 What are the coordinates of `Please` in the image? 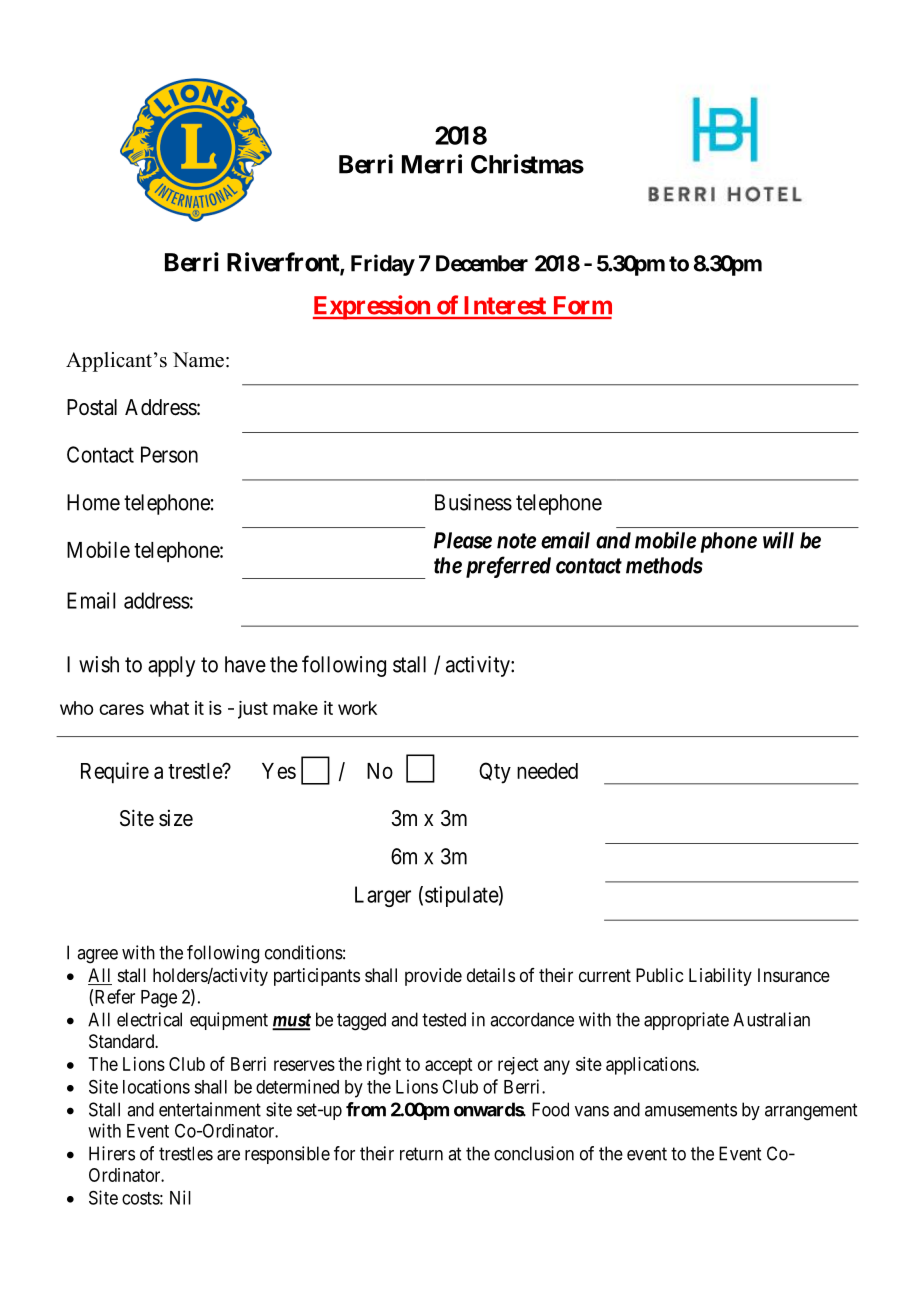 It's located at (463, 540).
